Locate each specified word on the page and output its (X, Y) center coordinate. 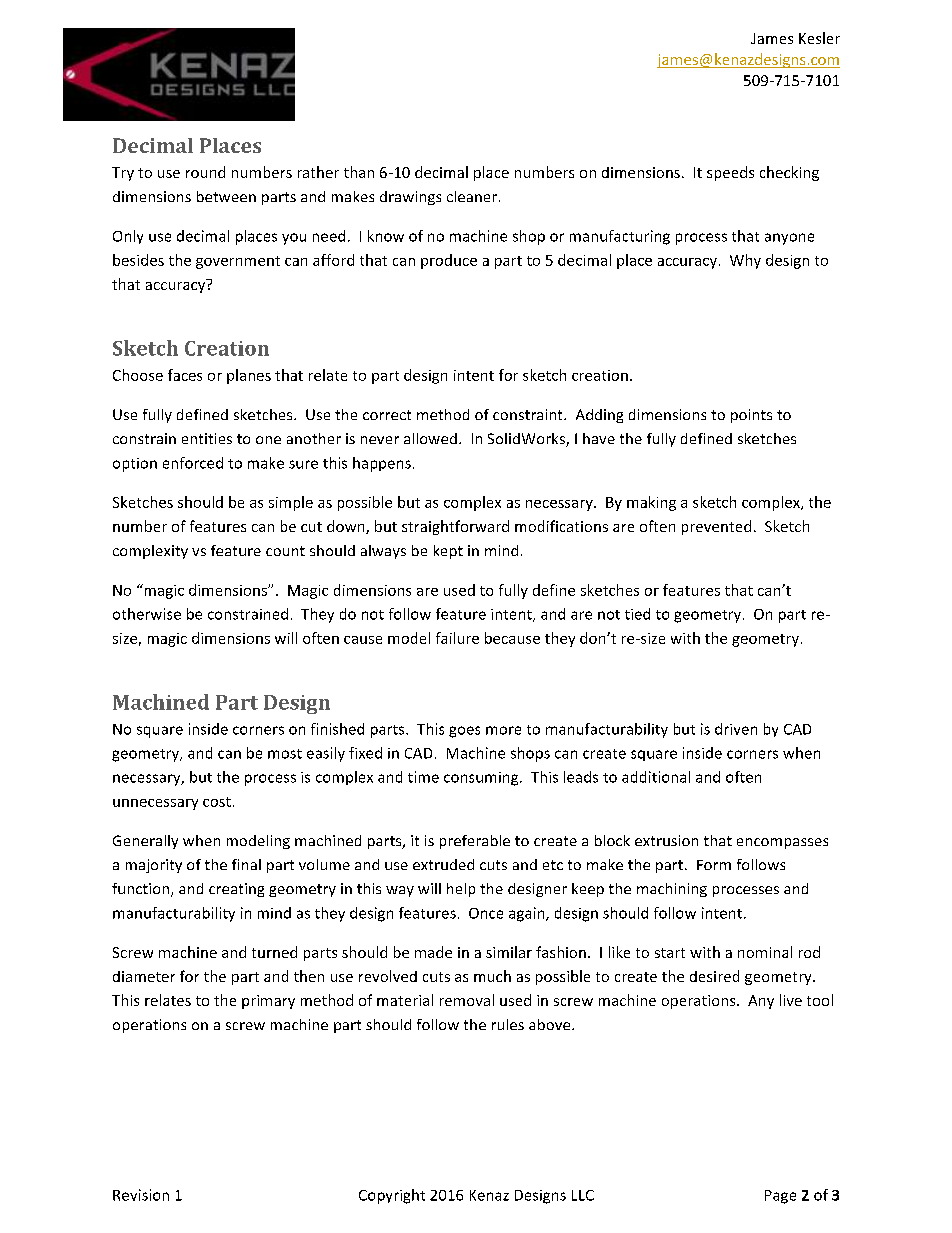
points (751, 416)
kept (448, 552)
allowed (430, 438)
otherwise (147, 614)
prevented (716, 527)
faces (185, 375)
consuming (482, 779)
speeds (730, 173)
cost (217, 802)
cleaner (472, 196)
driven (736, 729)
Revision (141, 1195)
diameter (144, 976)
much (492, 976)
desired (714, 976)
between (226, 196)
